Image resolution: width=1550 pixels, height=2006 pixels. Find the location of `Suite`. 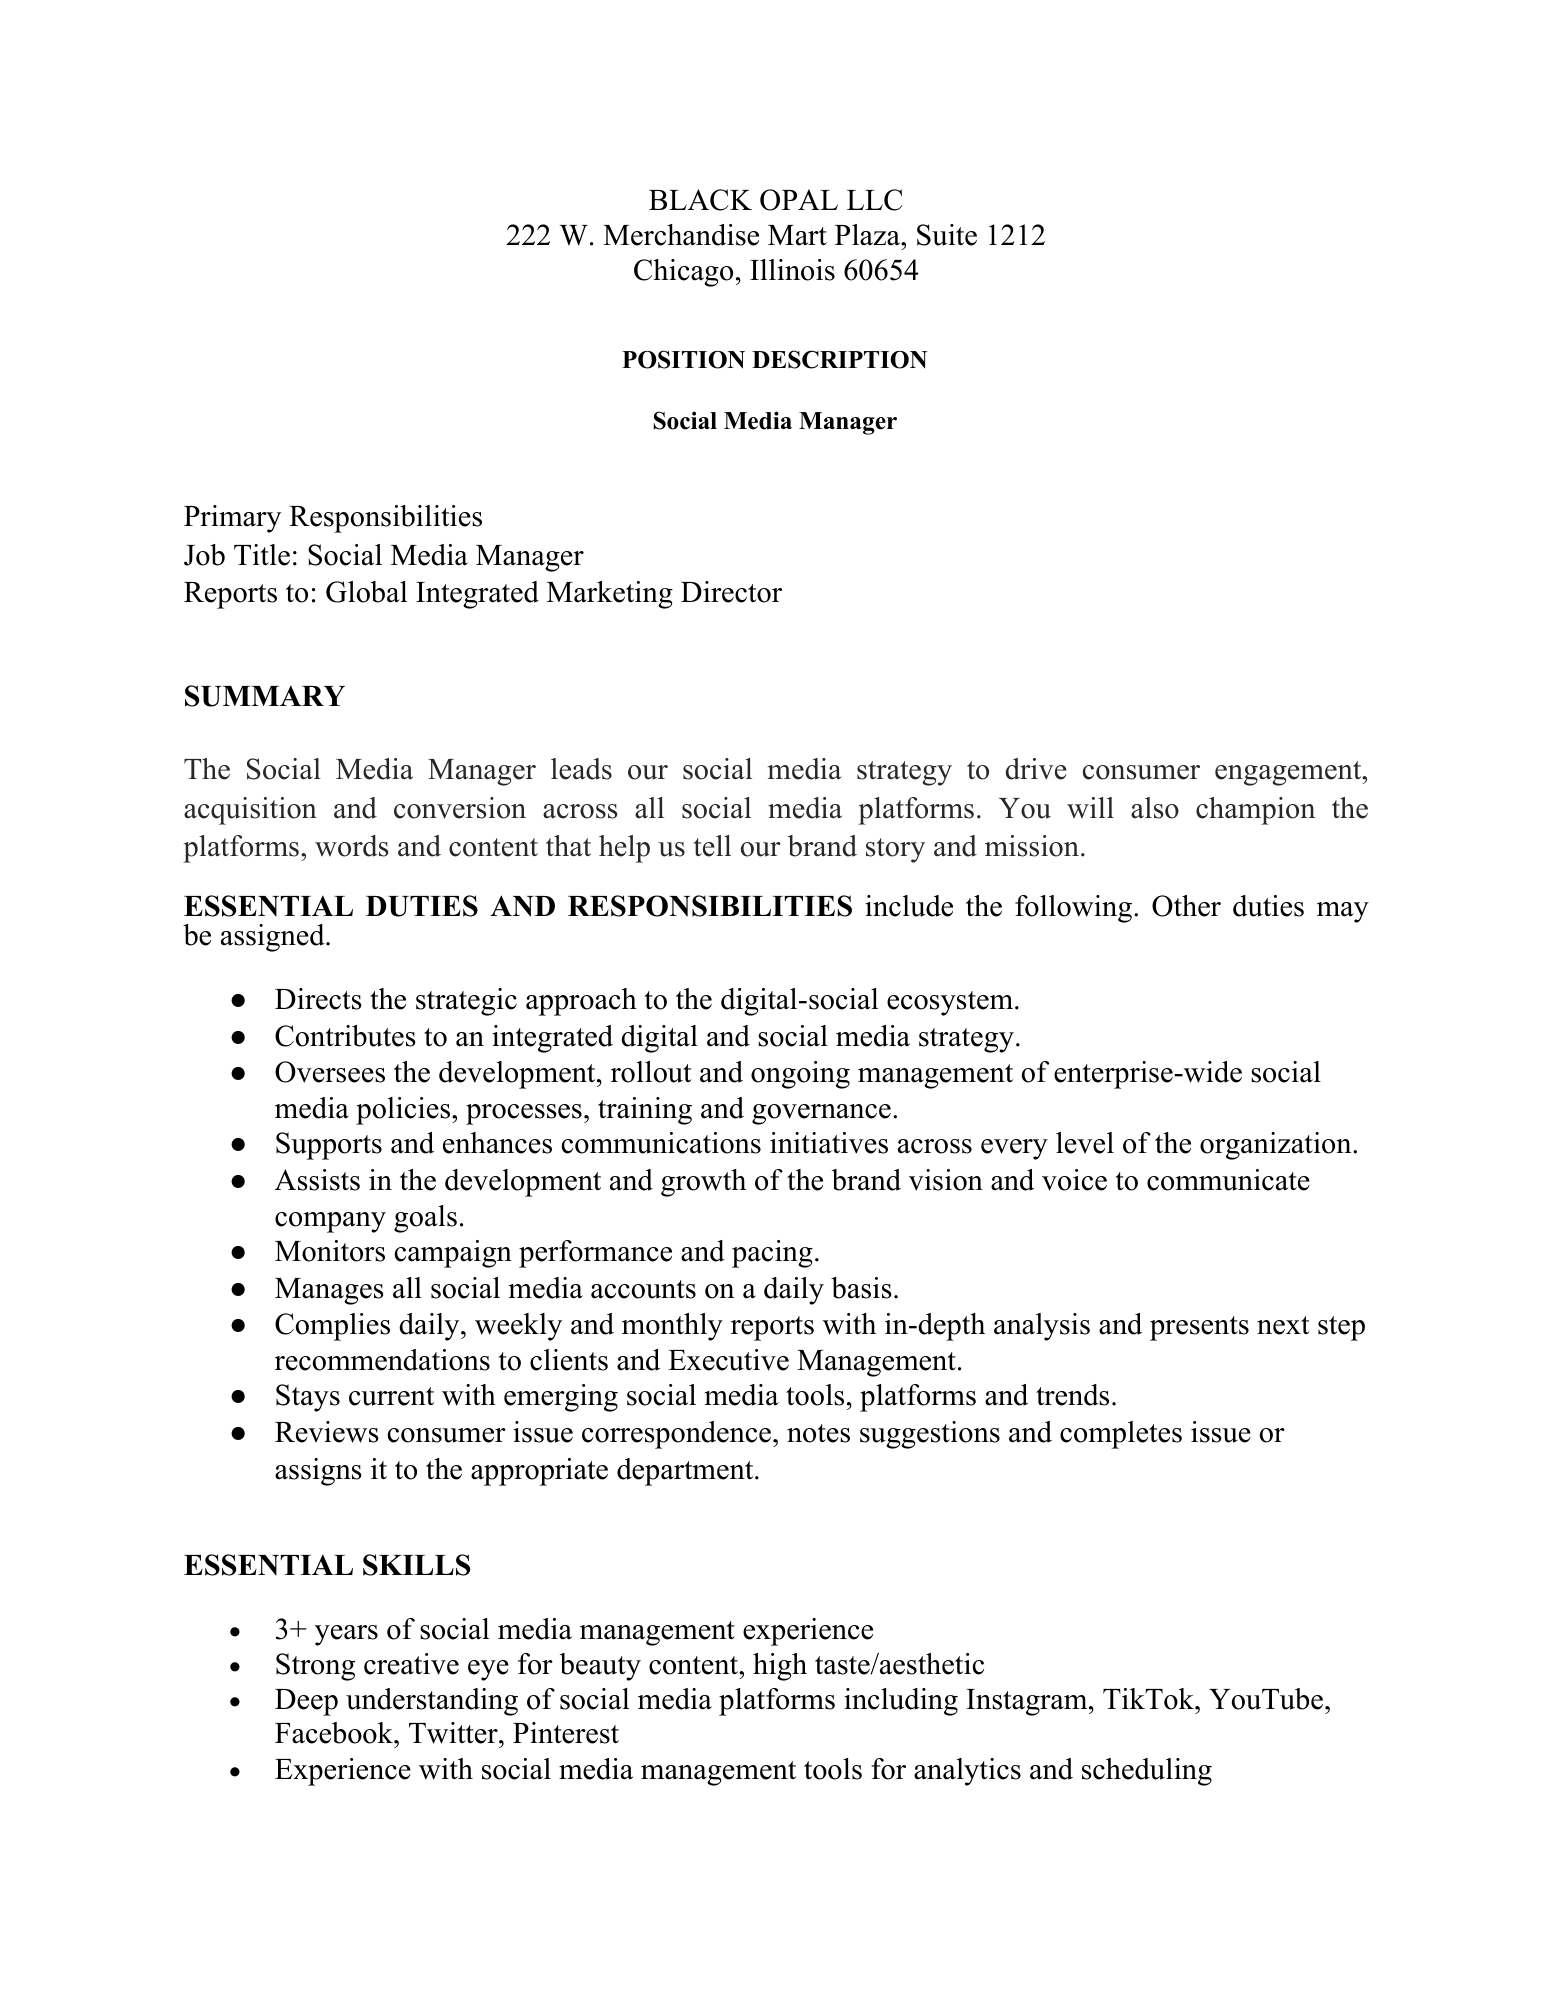

Suite is located at coordinates (947, 235).
